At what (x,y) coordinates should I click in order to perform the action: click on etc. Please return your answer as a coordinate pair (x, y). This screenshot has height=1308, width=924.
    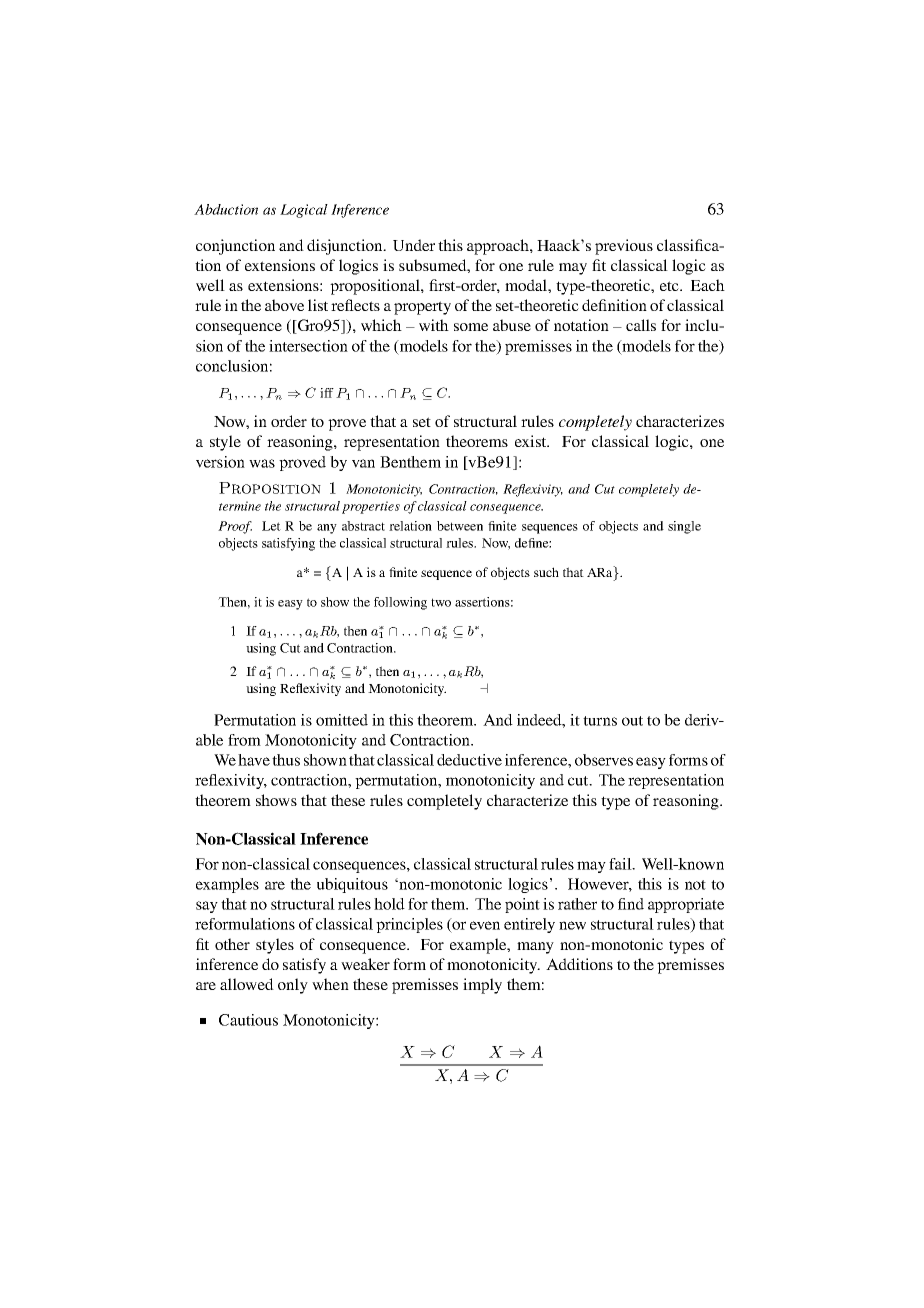
    Looking at the image, I should click on (670, 286).
